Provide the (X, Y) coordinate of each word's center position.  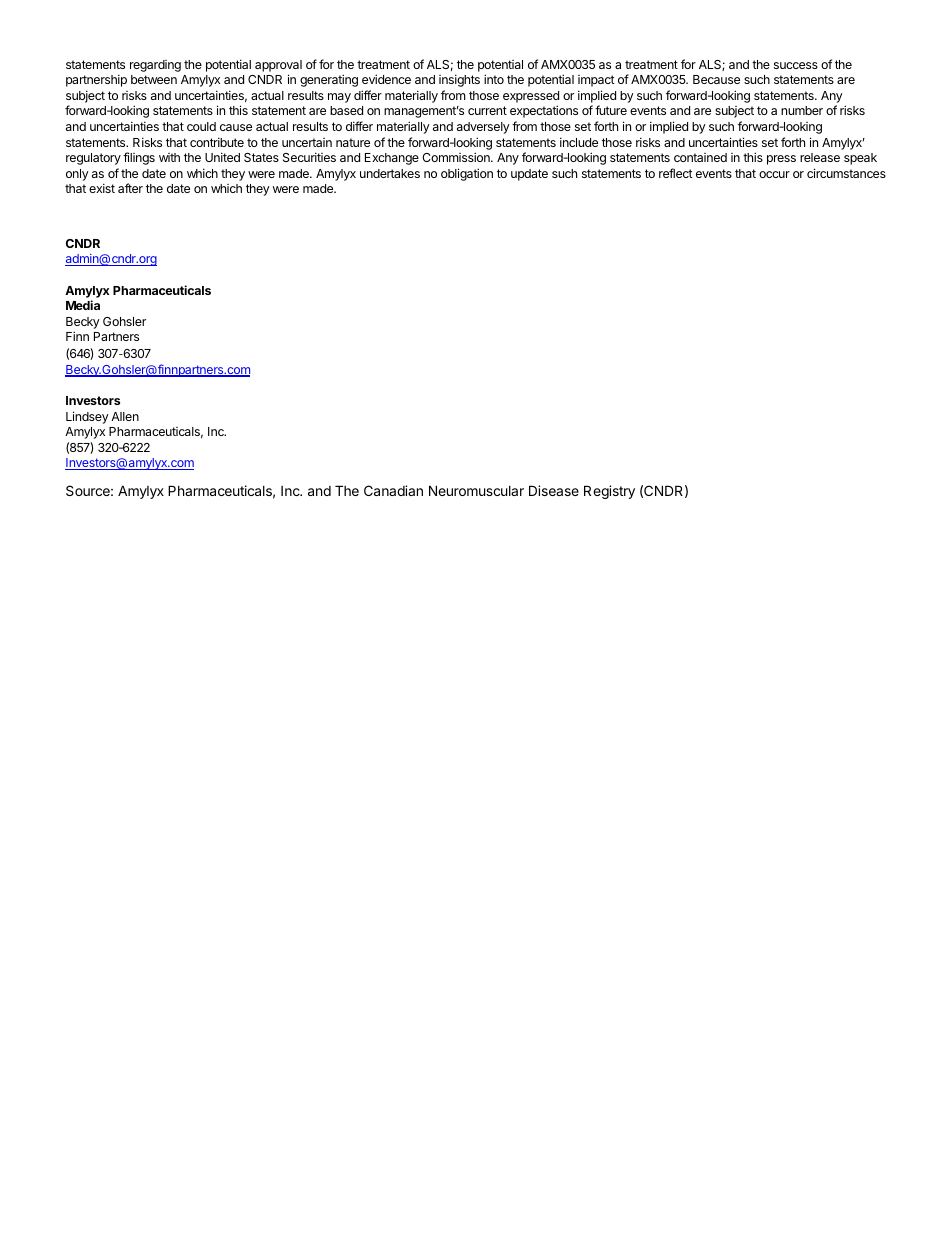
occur (774, 174)
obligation (467, 174)
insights (459, 80)
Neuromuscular (476, 490)
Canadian (393, 490)
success (796, 65)
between (154, 79)
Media (83, 305)
